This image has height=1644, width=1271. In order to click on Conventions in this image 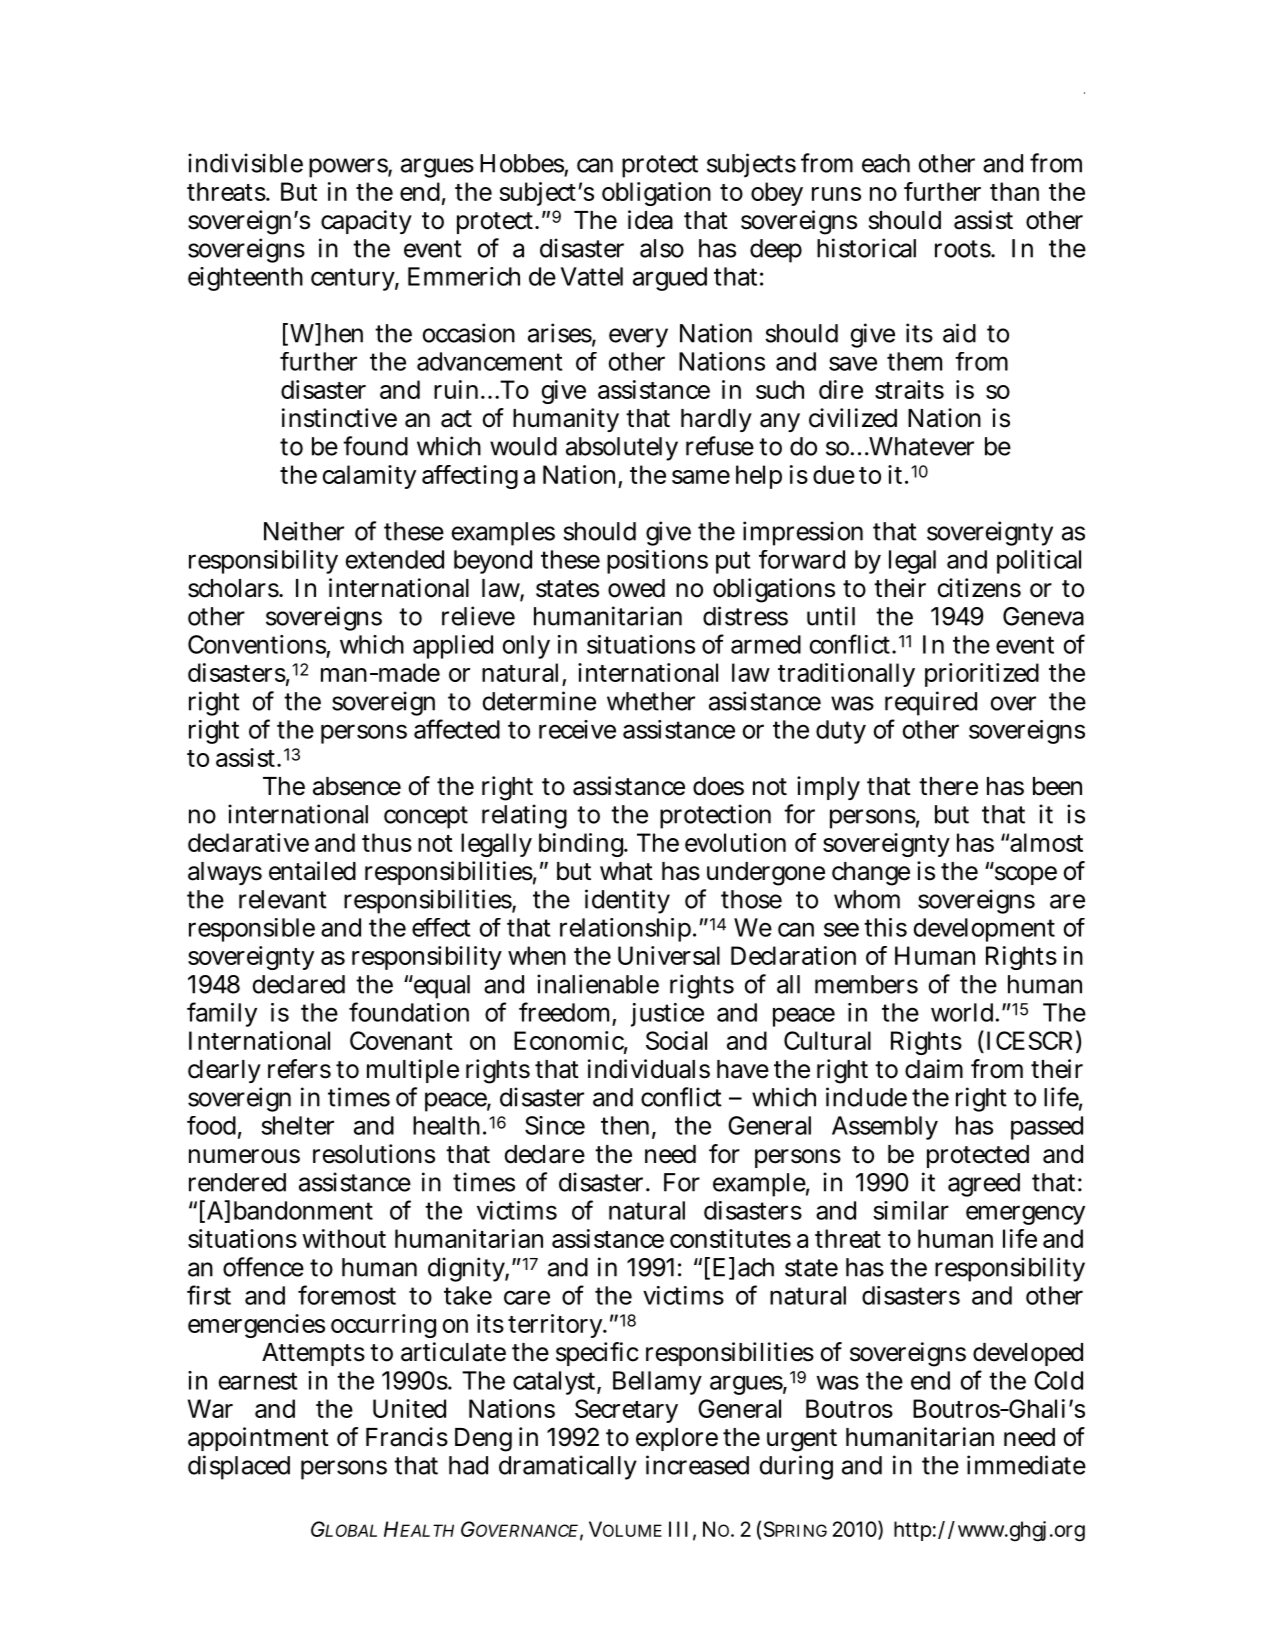, I will do `click(257, 644)`.
